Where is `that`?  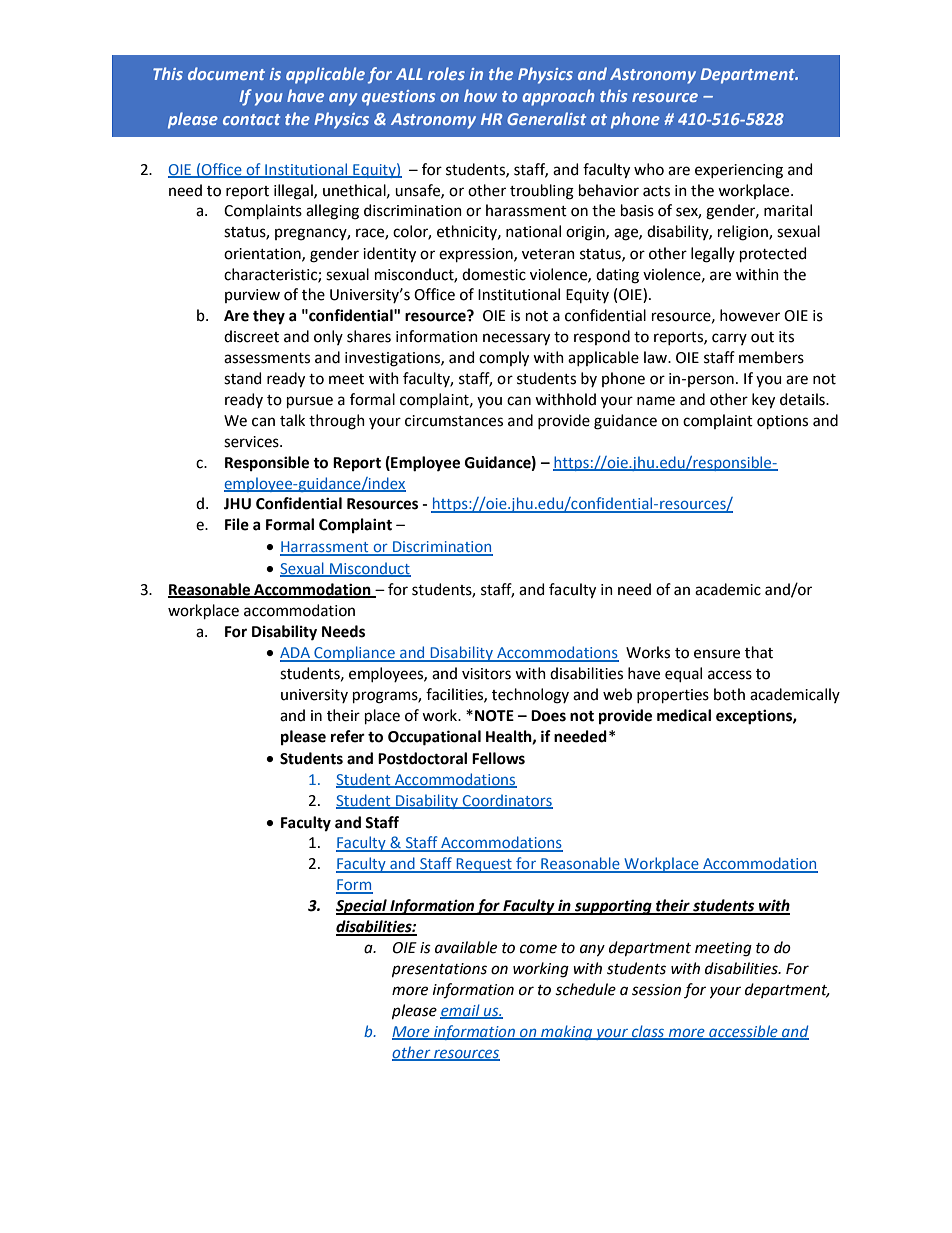
that is located at coordinates (759, 652).
